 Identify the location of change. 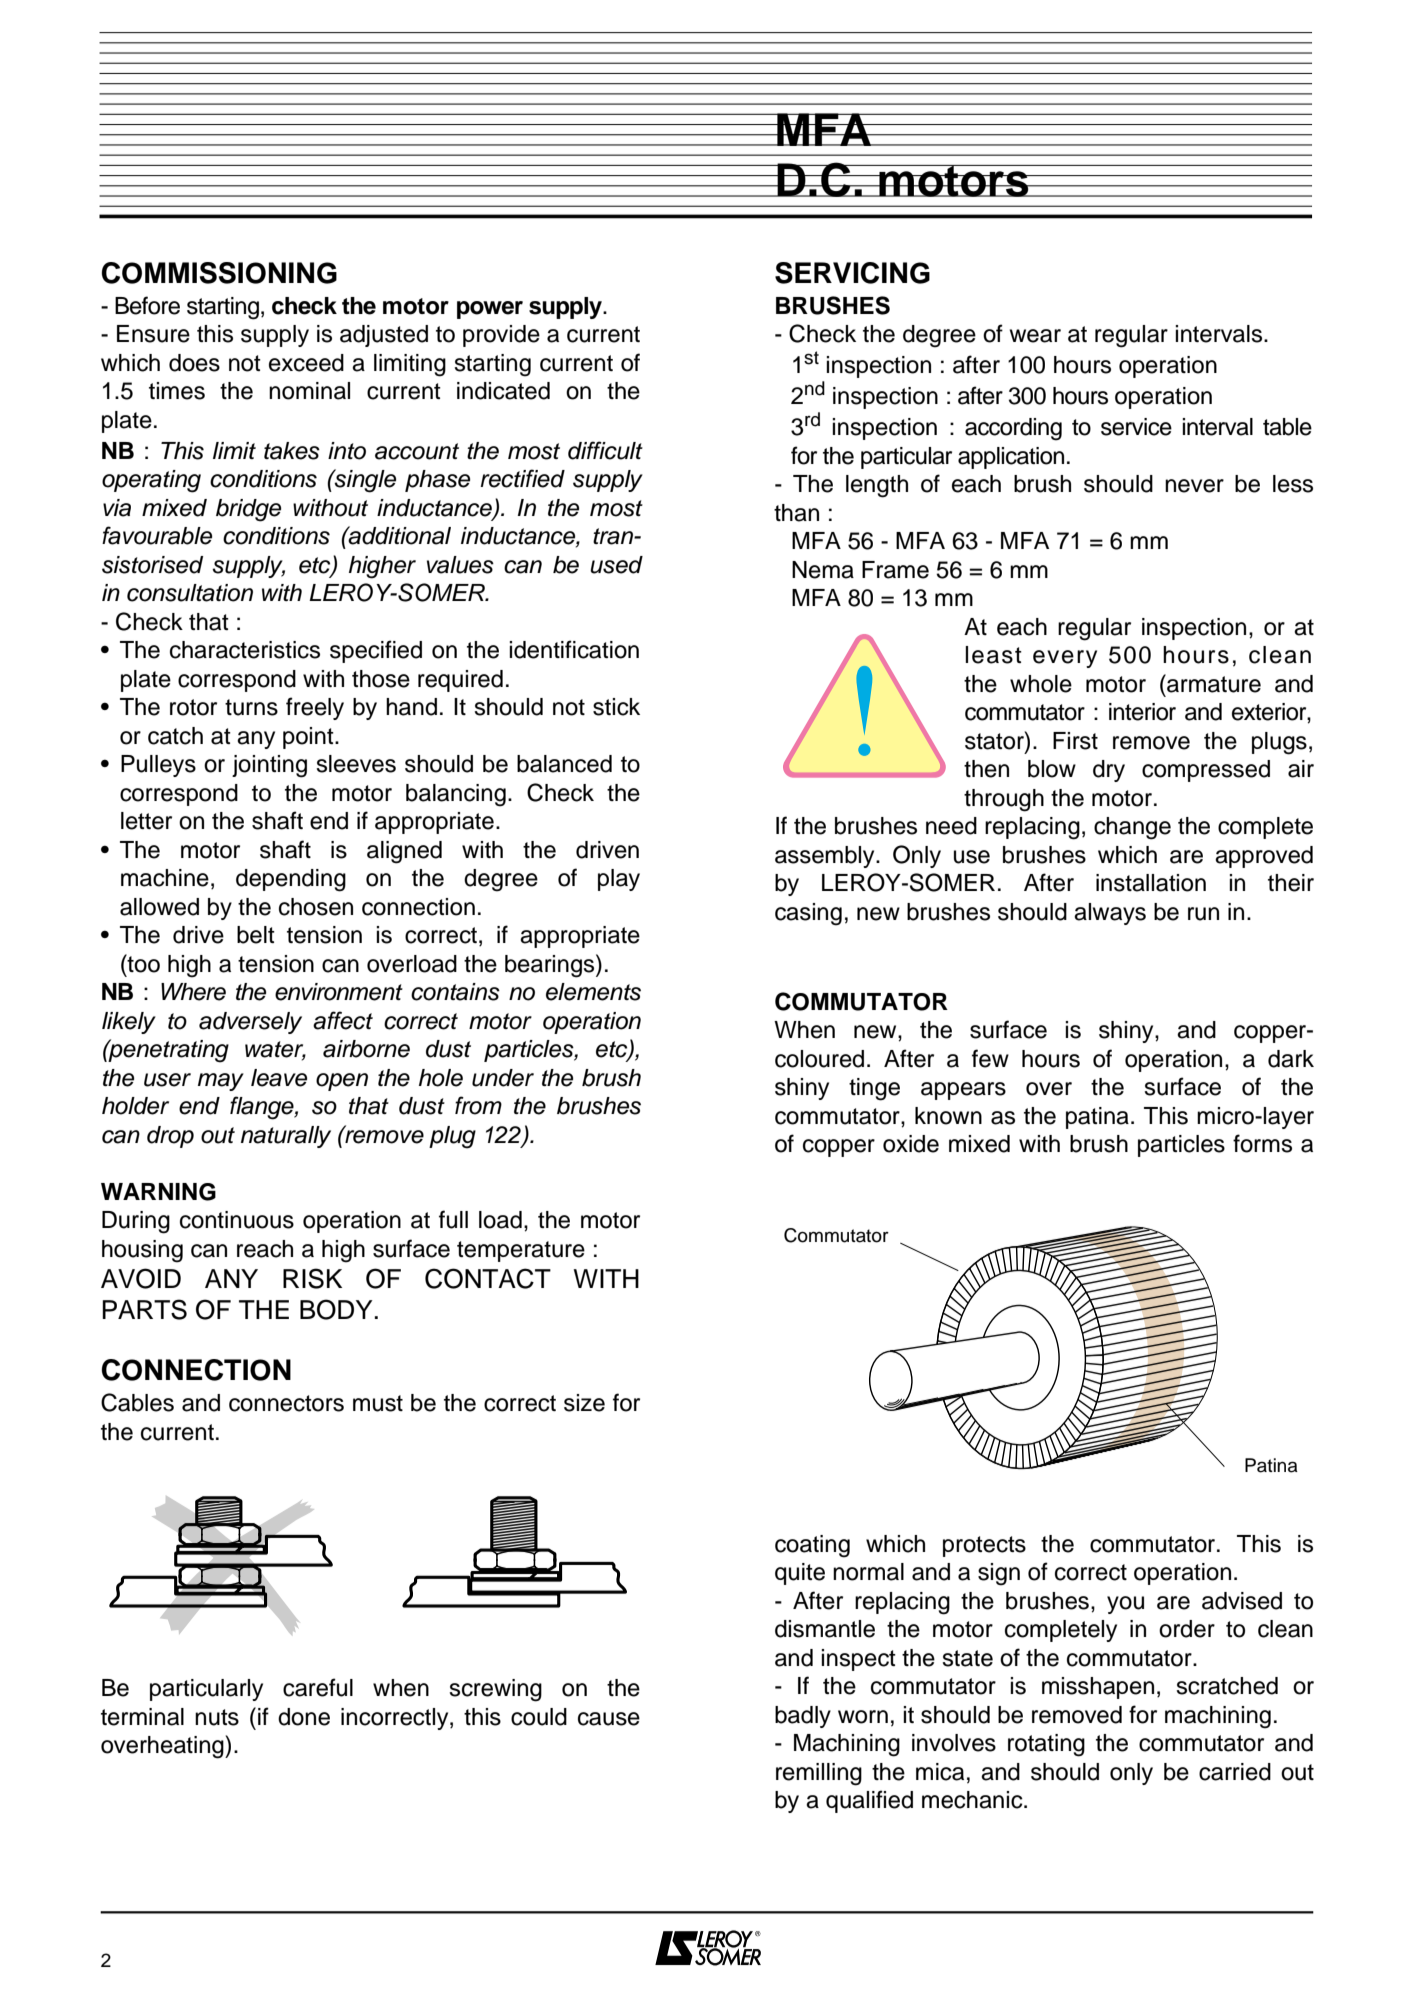
(1132, 828).
